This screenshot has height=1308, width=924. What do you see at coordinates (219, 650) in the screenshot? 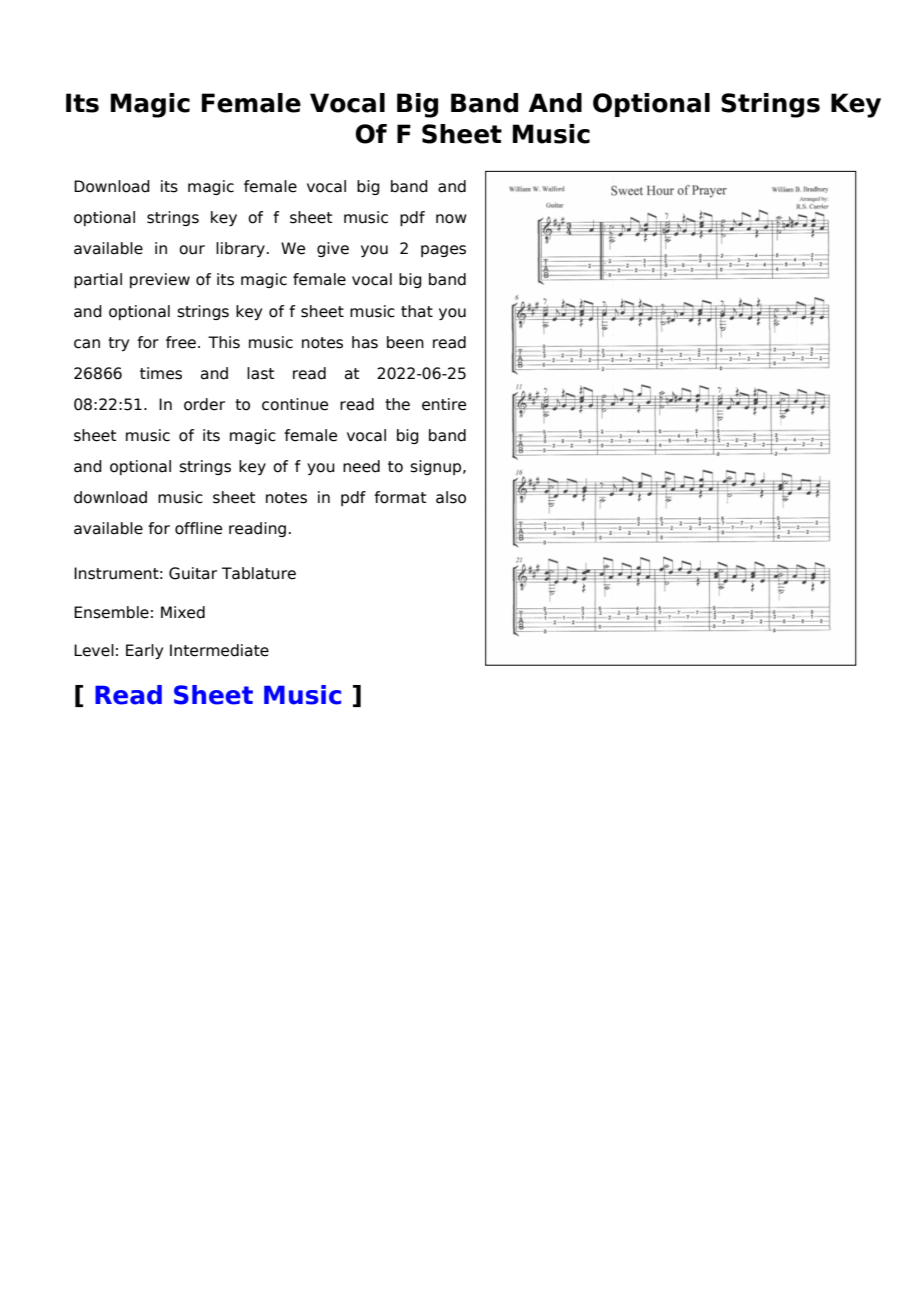
I see `Intermediate` at bounding box center [219, 650].
